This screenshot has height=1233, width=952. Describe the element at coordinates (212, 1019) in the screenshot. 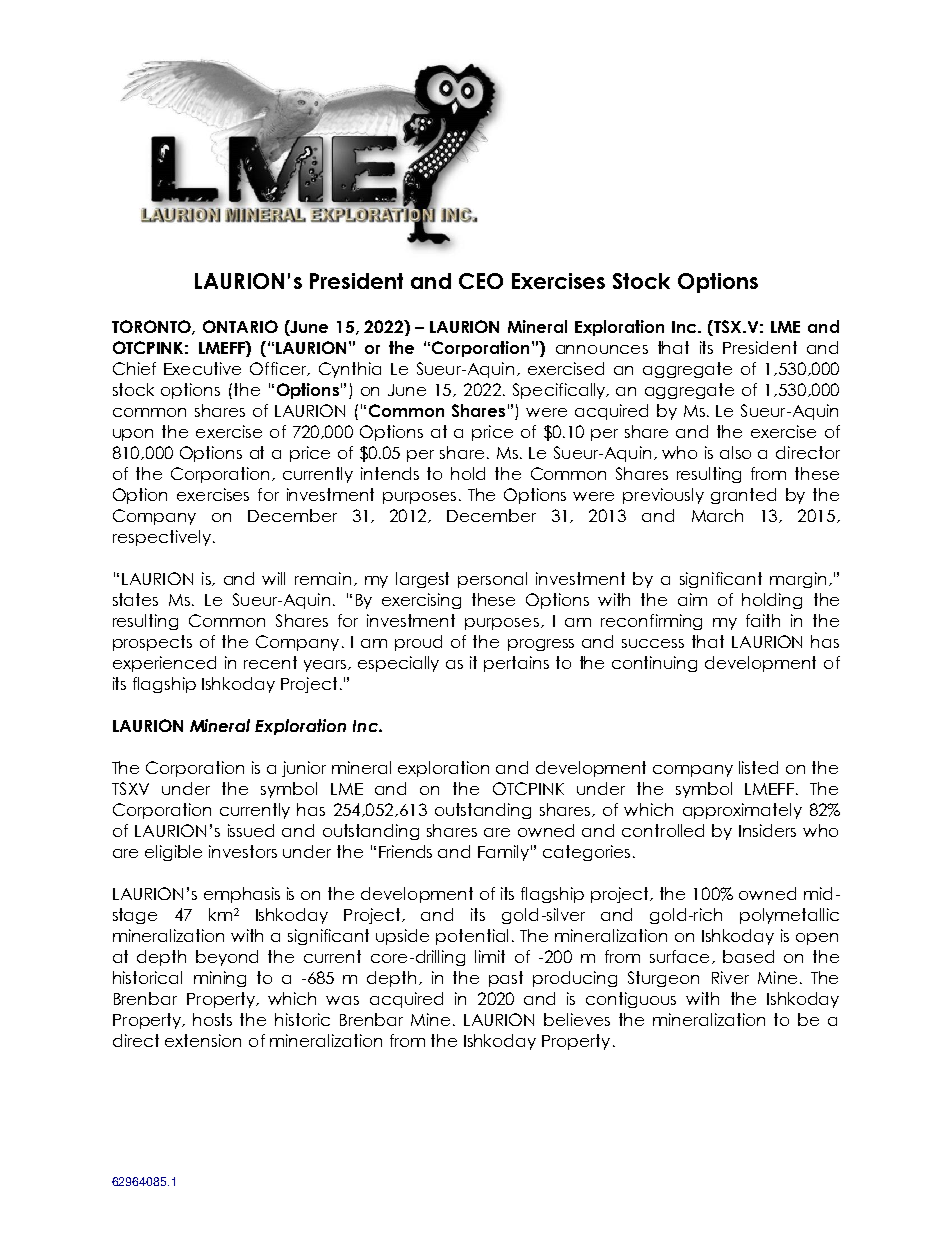

I see `hosts` at that location.
